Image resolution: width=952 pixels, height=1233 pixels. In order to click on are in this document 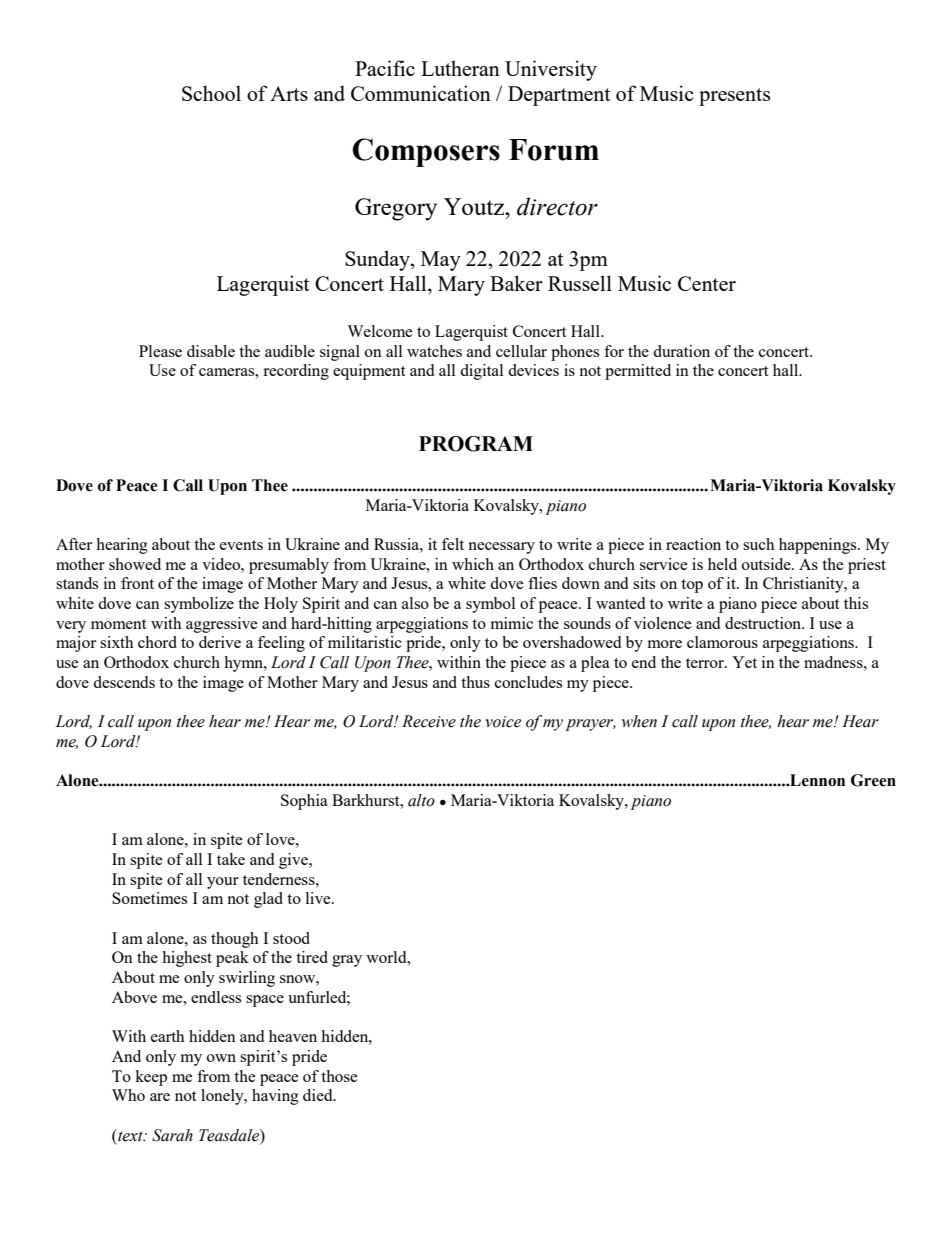, I will do `click(160, 1097)`.
